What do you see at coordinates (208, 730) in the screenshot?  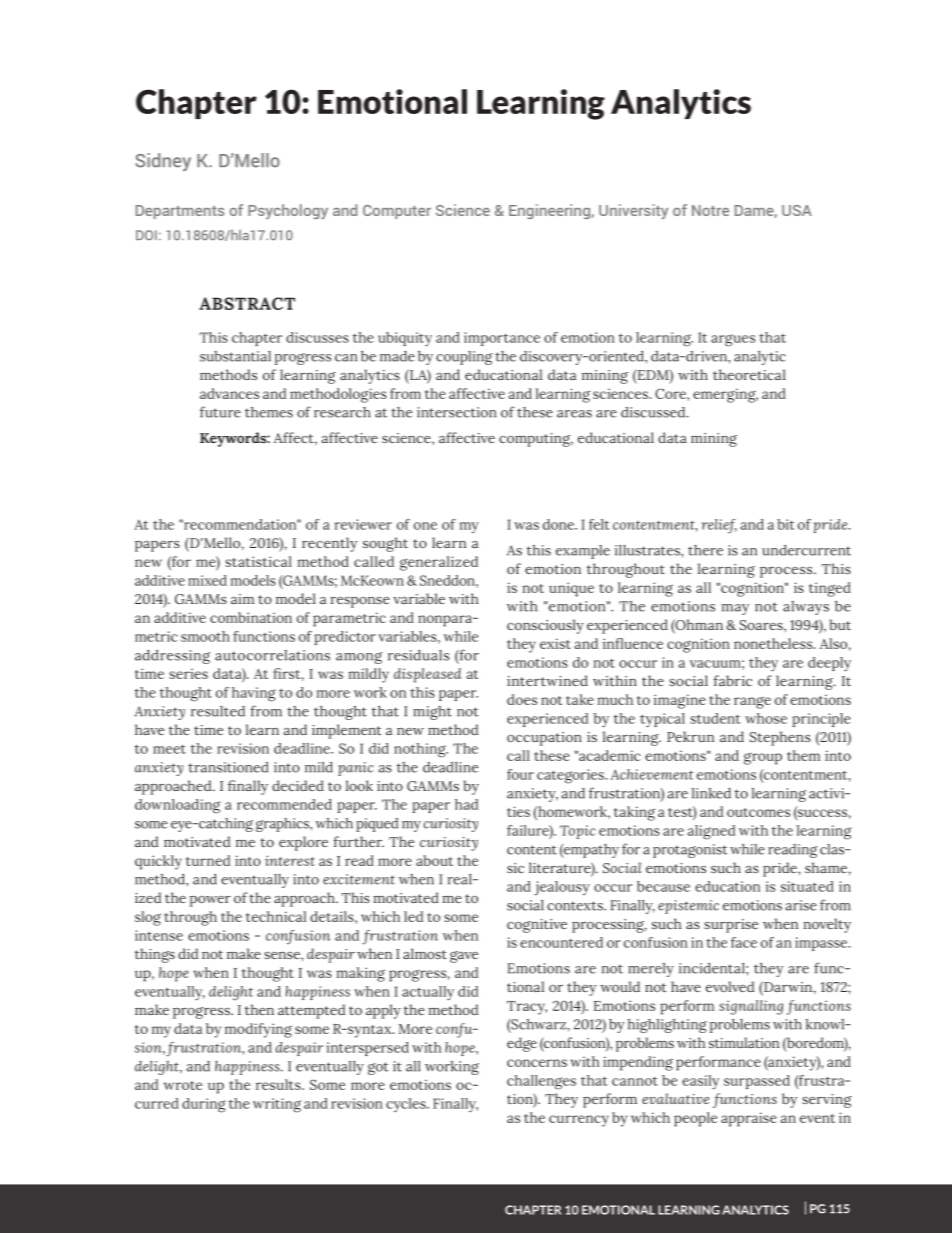 I see `time` at bounding box center [208, 730].
